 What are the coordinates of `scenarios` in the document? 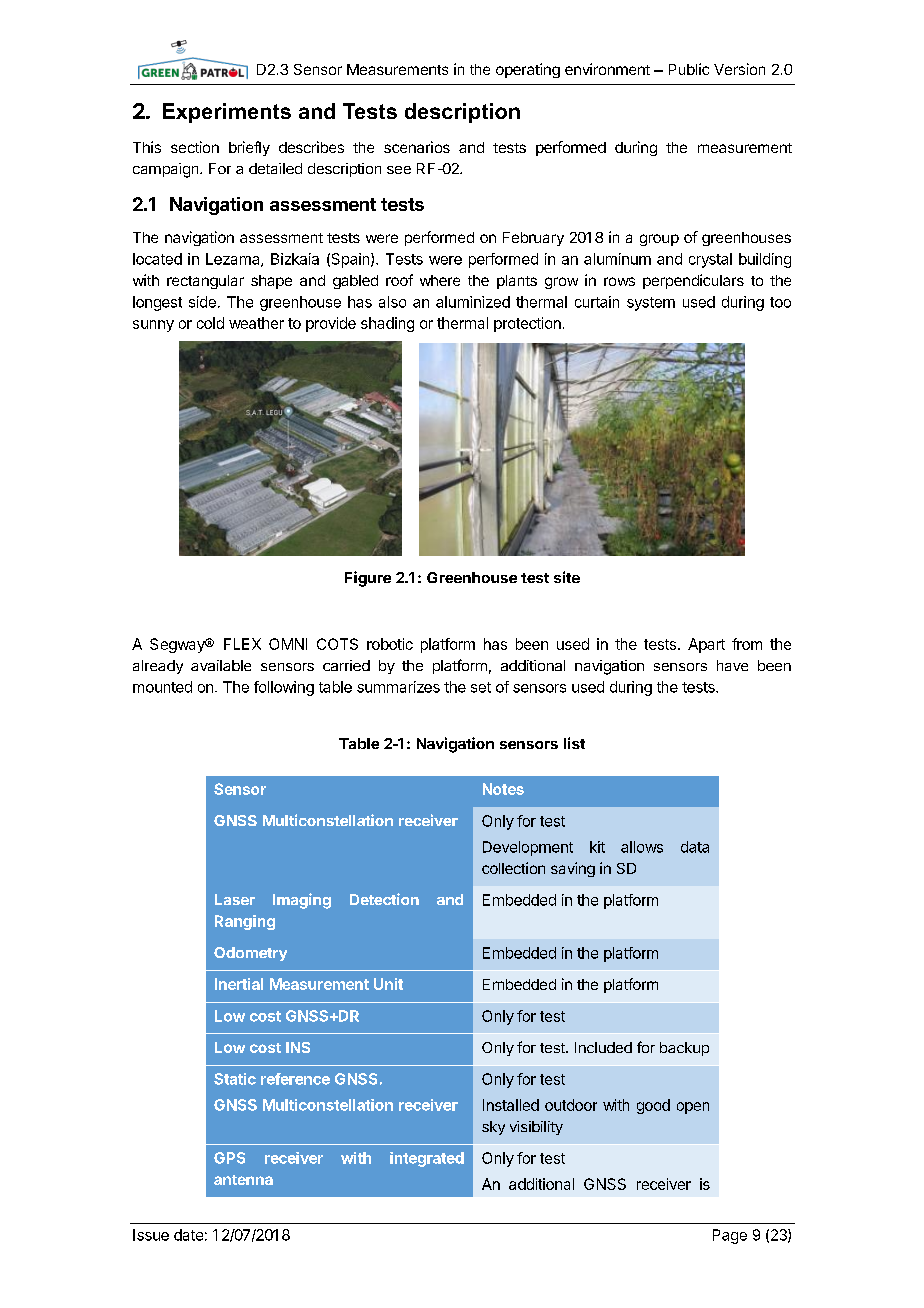 It's located at (417, 147).
